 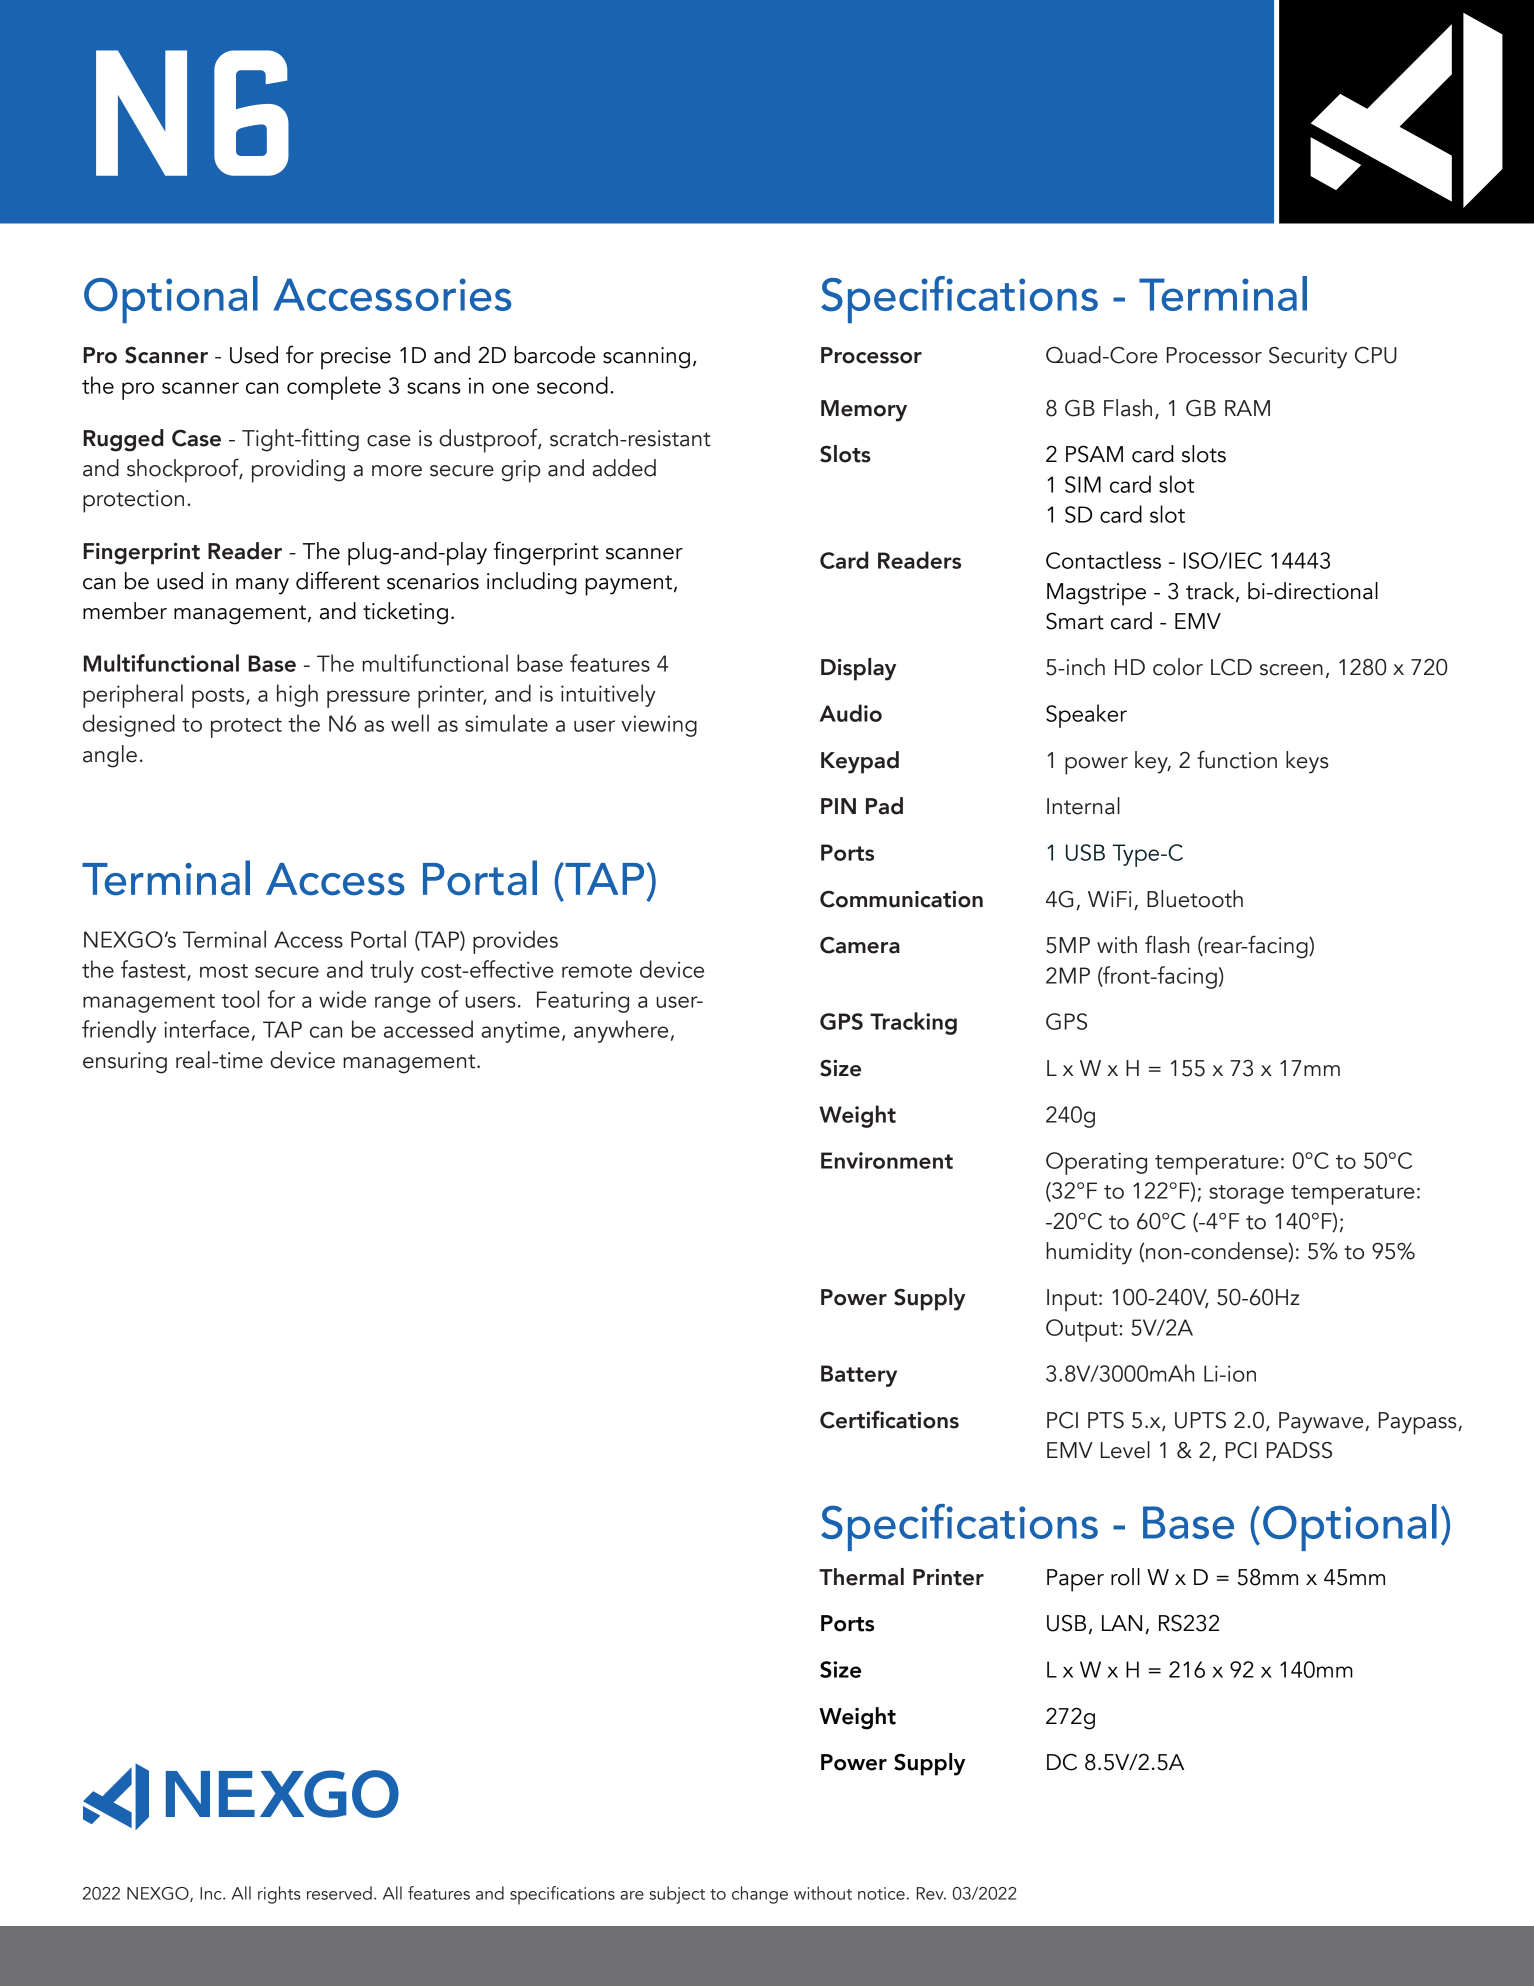 I want to click on Bluetooth, so click(x=1195, y=899).
